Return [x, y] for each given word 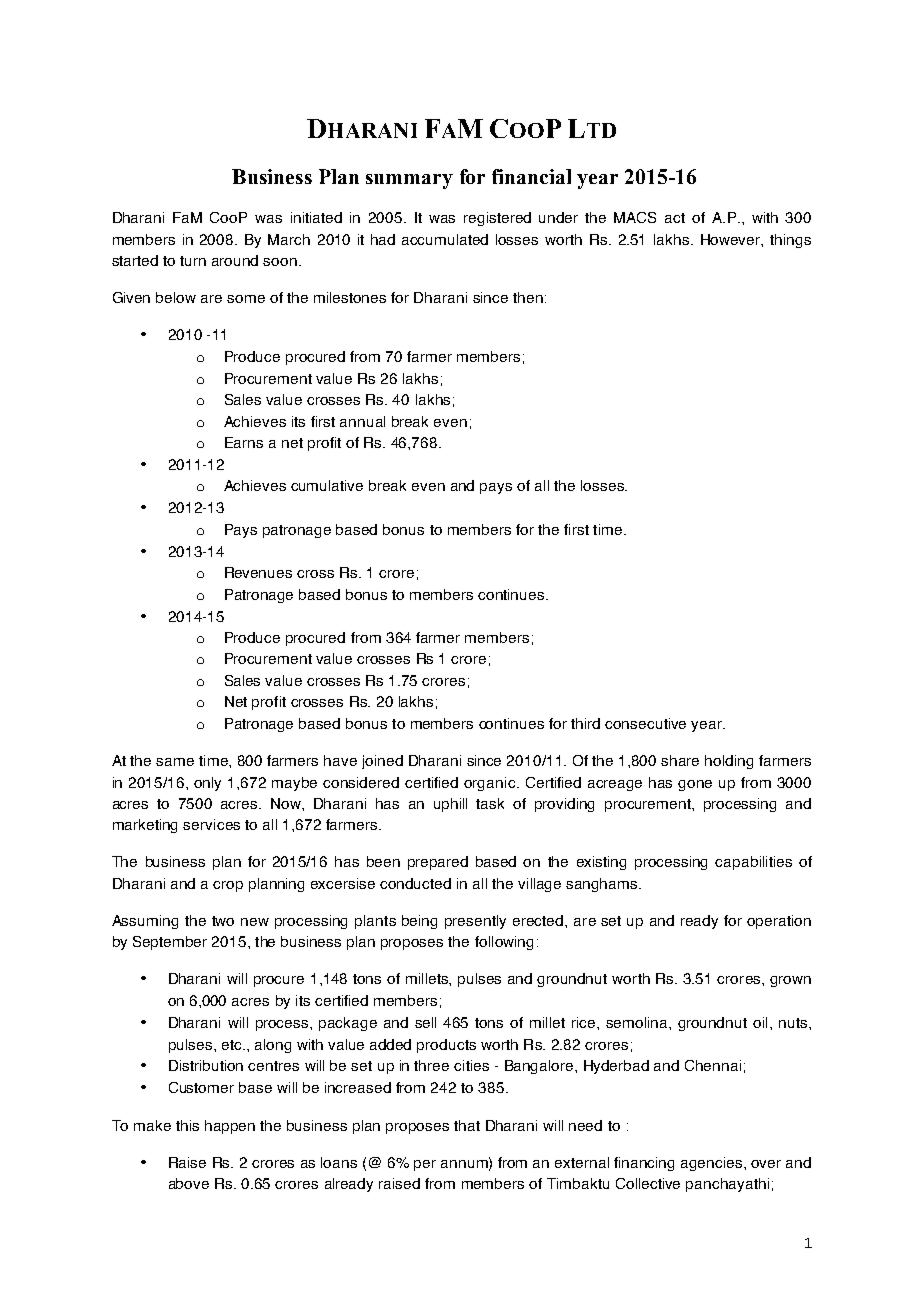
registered [497, 219]
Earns [244, 442]
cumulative [327, 485]
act [675, 218]
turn [193, 261]
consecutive [645, 723]
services [211, 824]
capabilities [753, 863]
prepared [438, 863]
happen [230, 1127]
